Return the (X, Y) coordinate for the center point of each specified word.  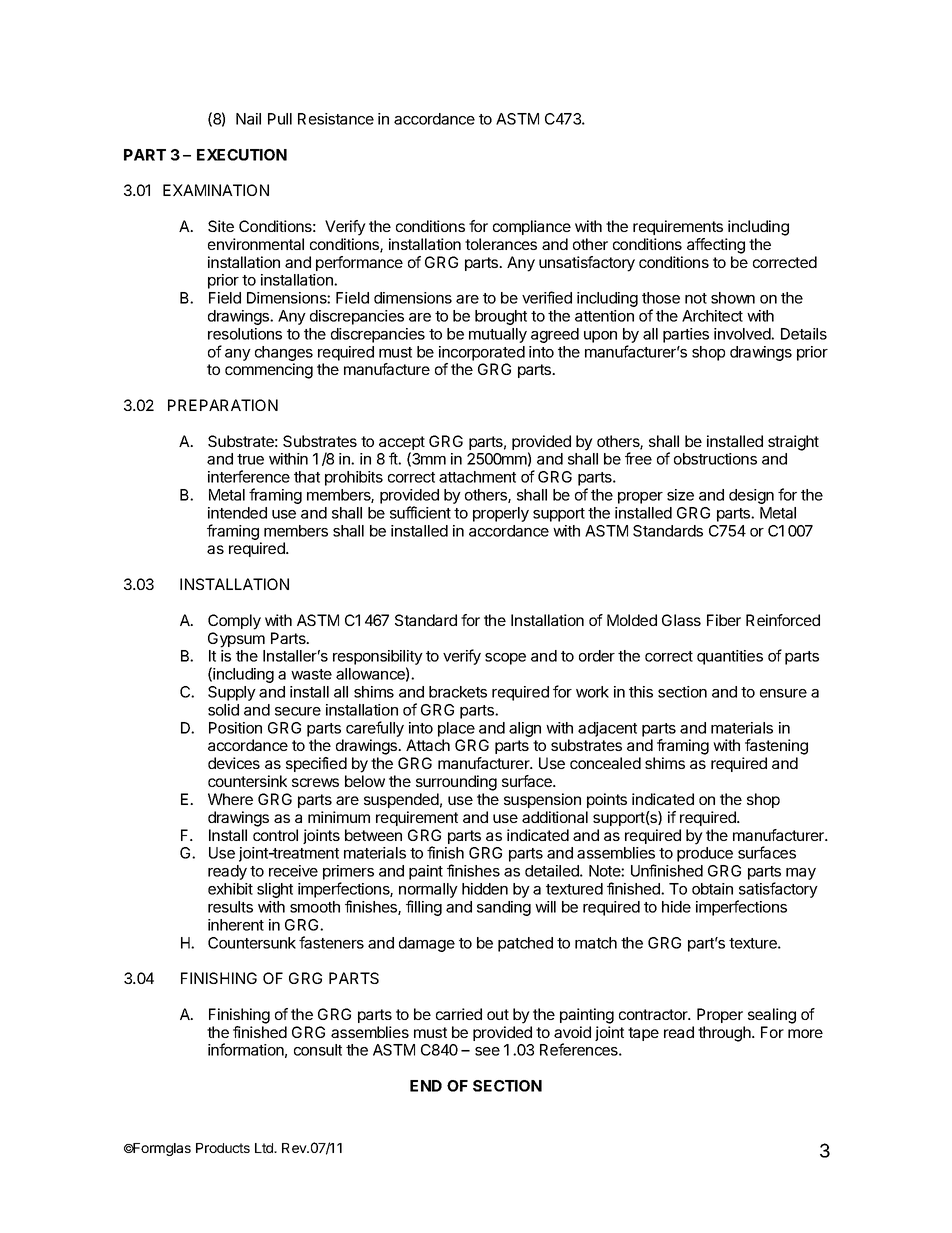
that (307, 477)
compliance (532, 227)
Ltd (265, 1148)
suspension (542, 800)
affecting (716, 246)
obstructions (715, 459)
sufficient (420, 512)
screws (315, 782)
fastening (776, 747)
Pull (280, 119)
